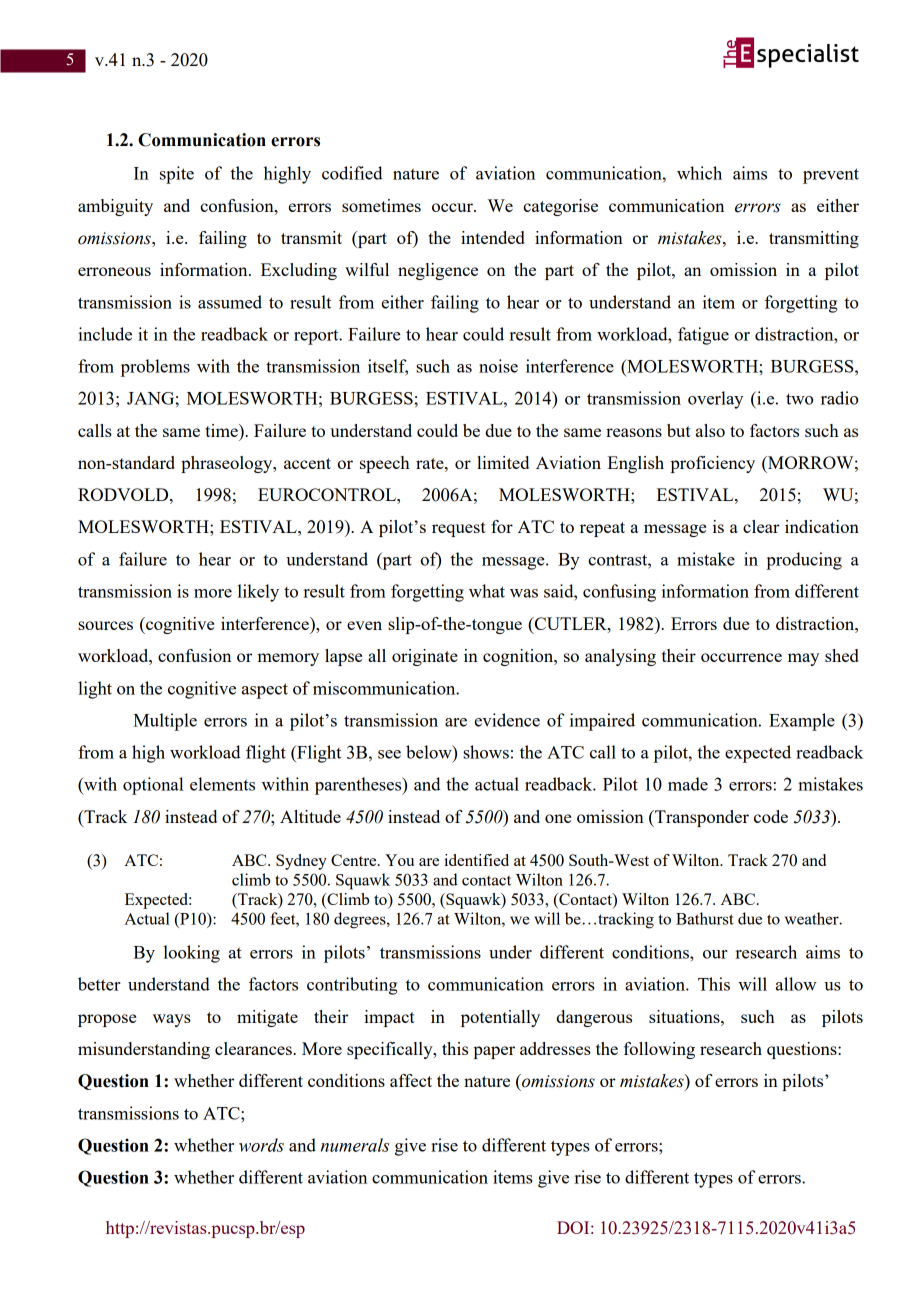  I want to click on spite, so click(177, 175).
